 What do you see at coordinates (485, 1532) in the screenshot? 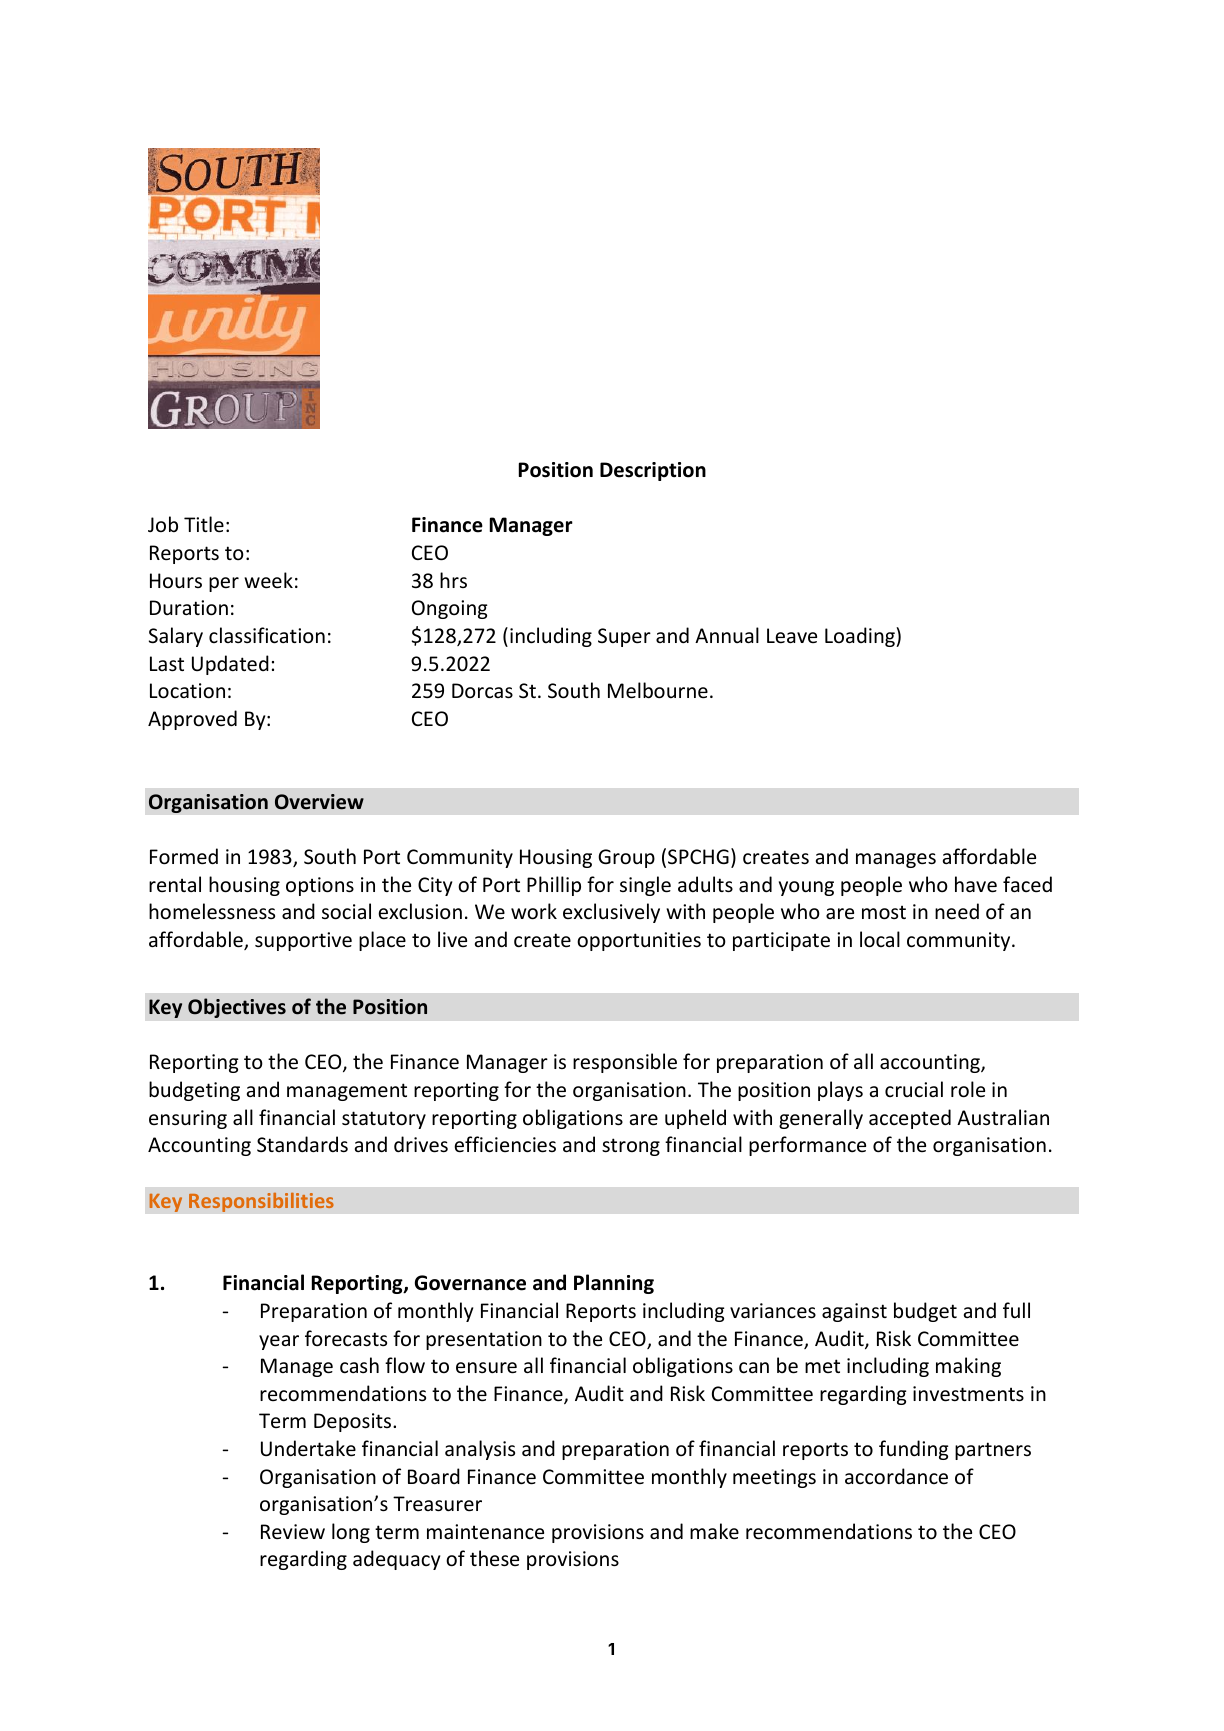
I see `maintenance` at bounding box center [485, 1532].
